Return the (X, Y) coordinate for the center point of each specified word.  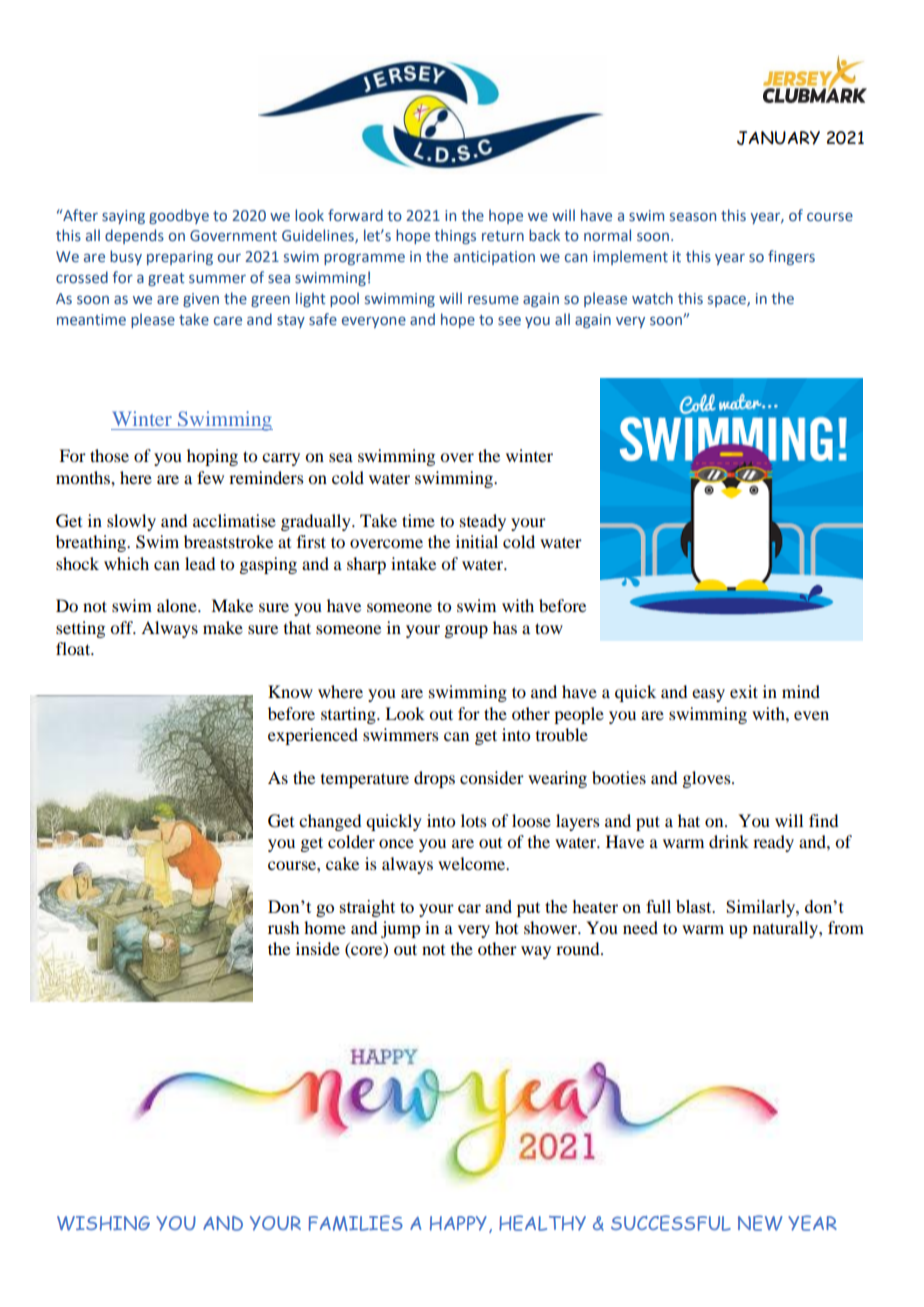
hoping (212, 457)
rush (283, 927)
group (466, 631)
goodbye (179, 216)
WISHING (103, 1223)
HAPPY (458, 1223)
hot (506, 927)
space (728, 301)
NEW (760, 1223)
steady (483, 522)
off (123, 627)
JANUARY (778, 138)
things (455, 236)
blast (695, 906)
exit (744, 691)
